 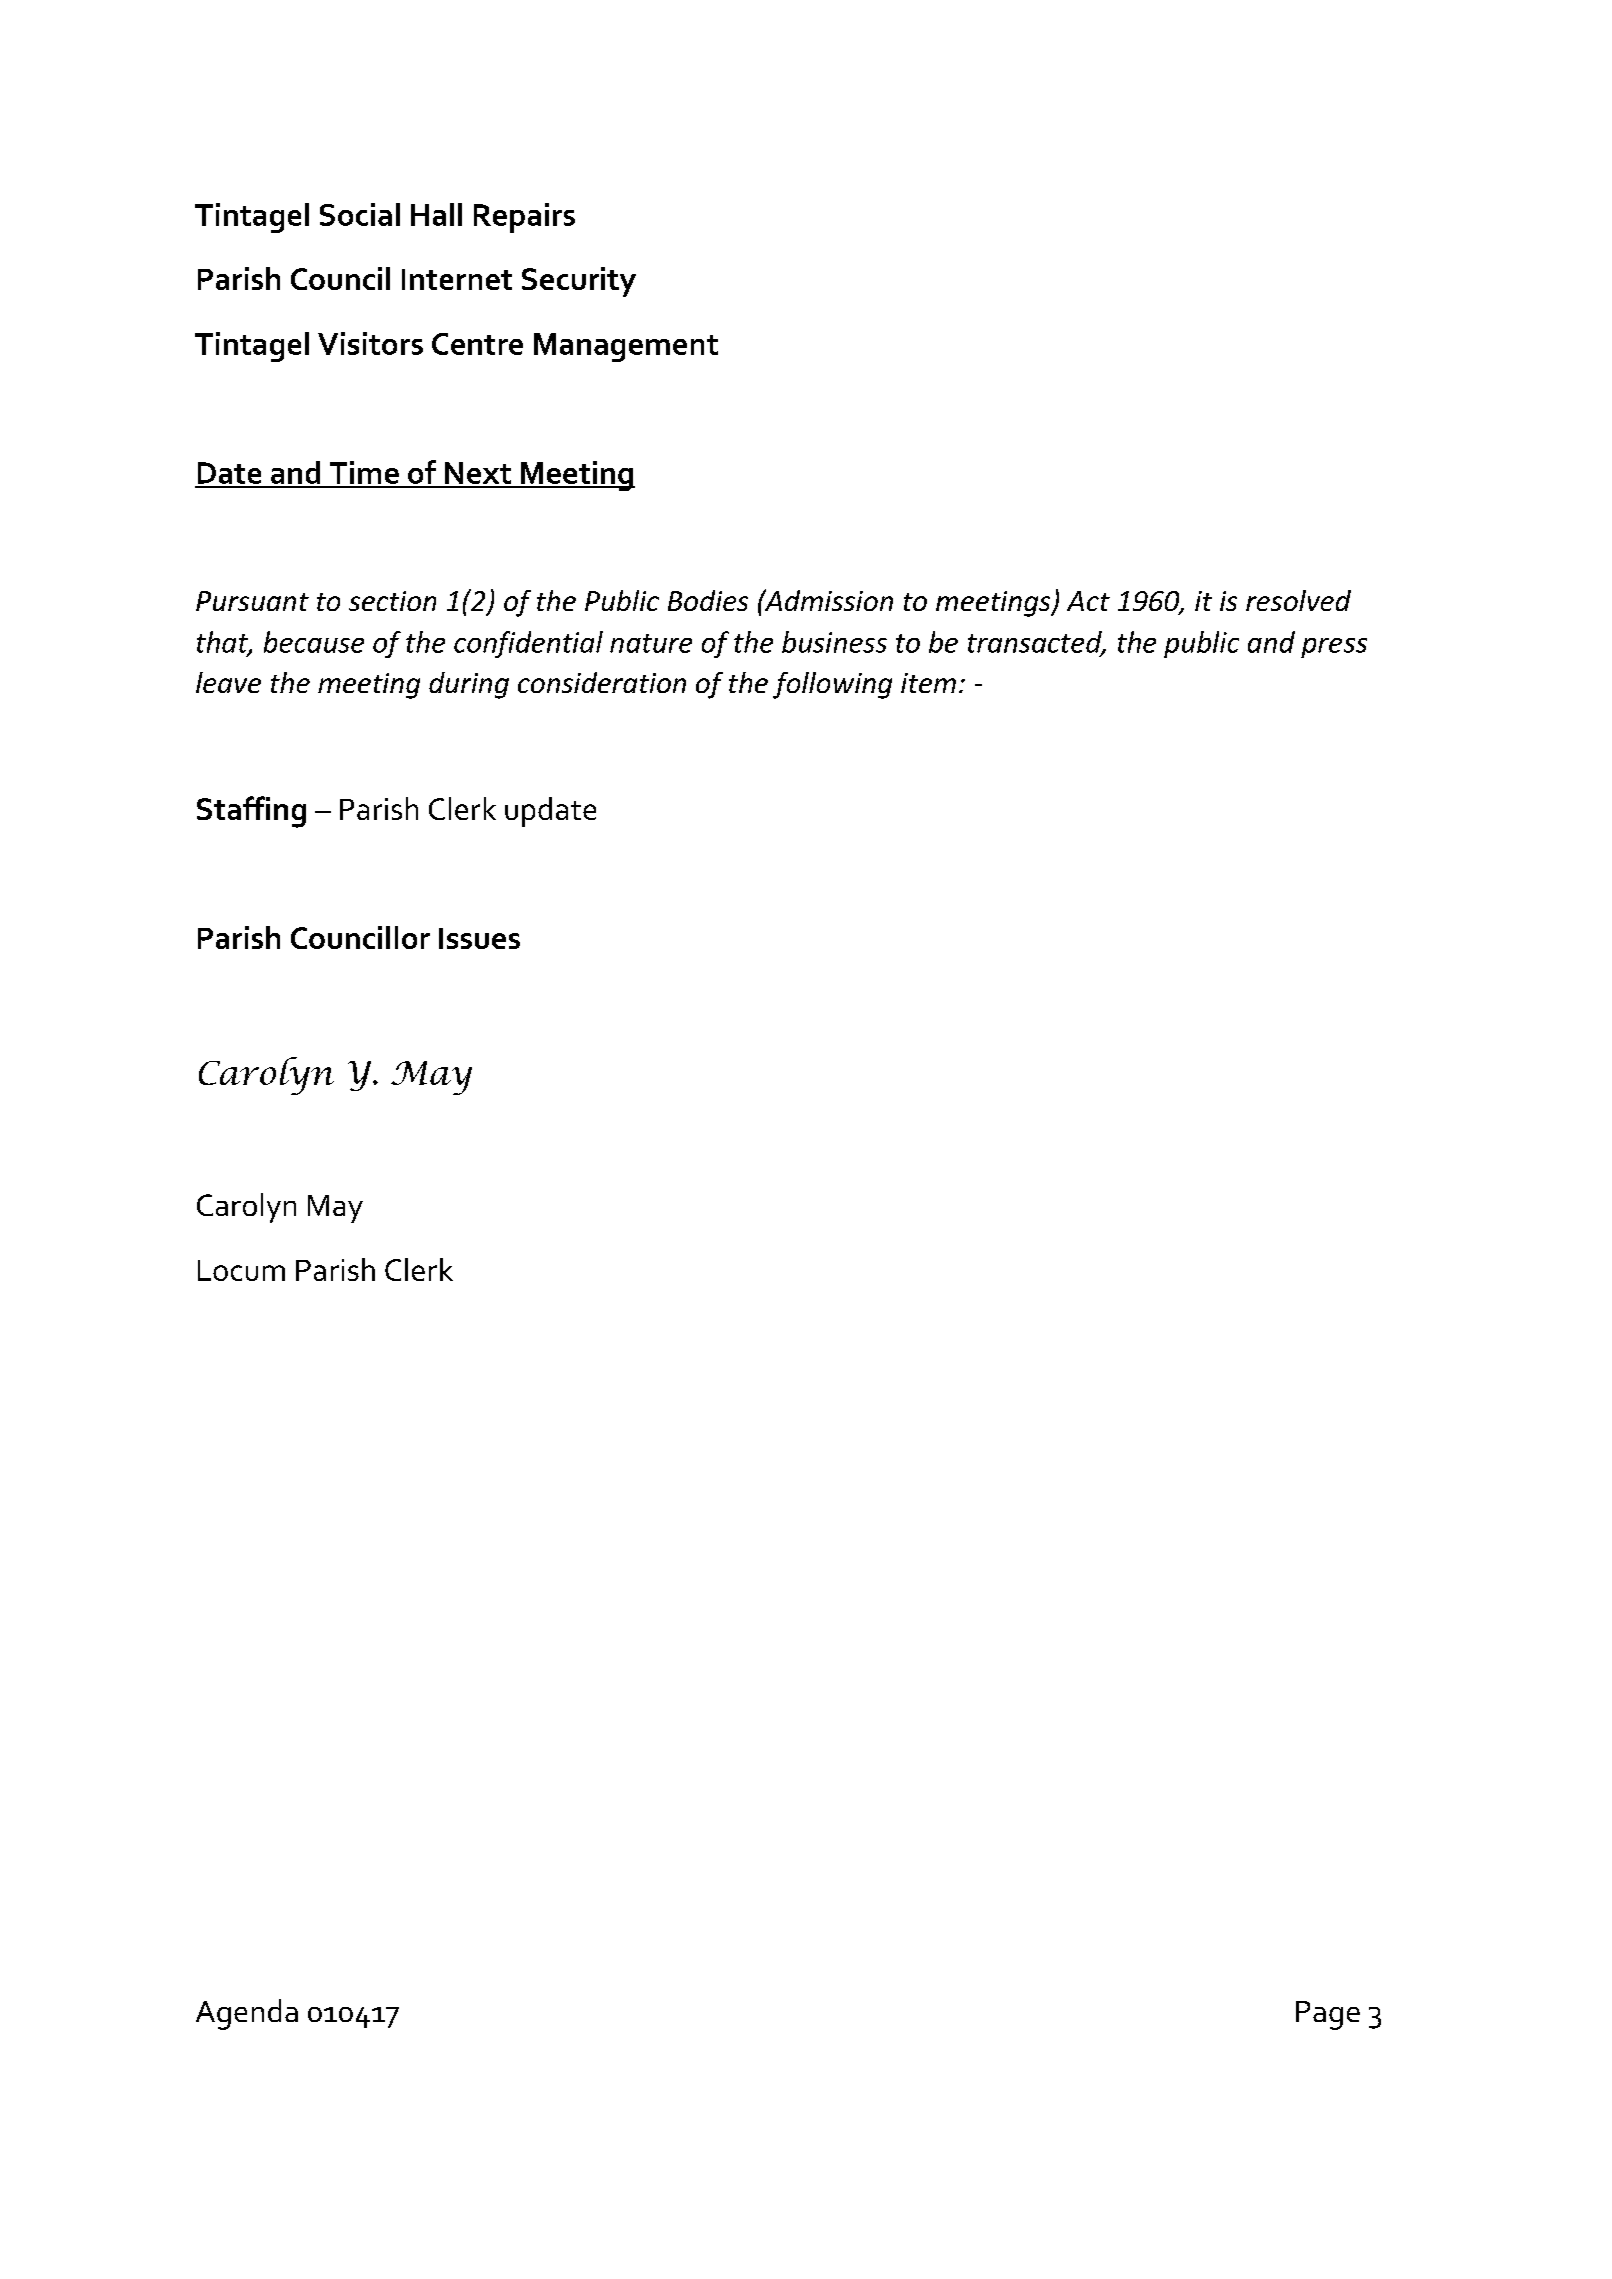 I want to click on press, so click(x=1334, y=648).
